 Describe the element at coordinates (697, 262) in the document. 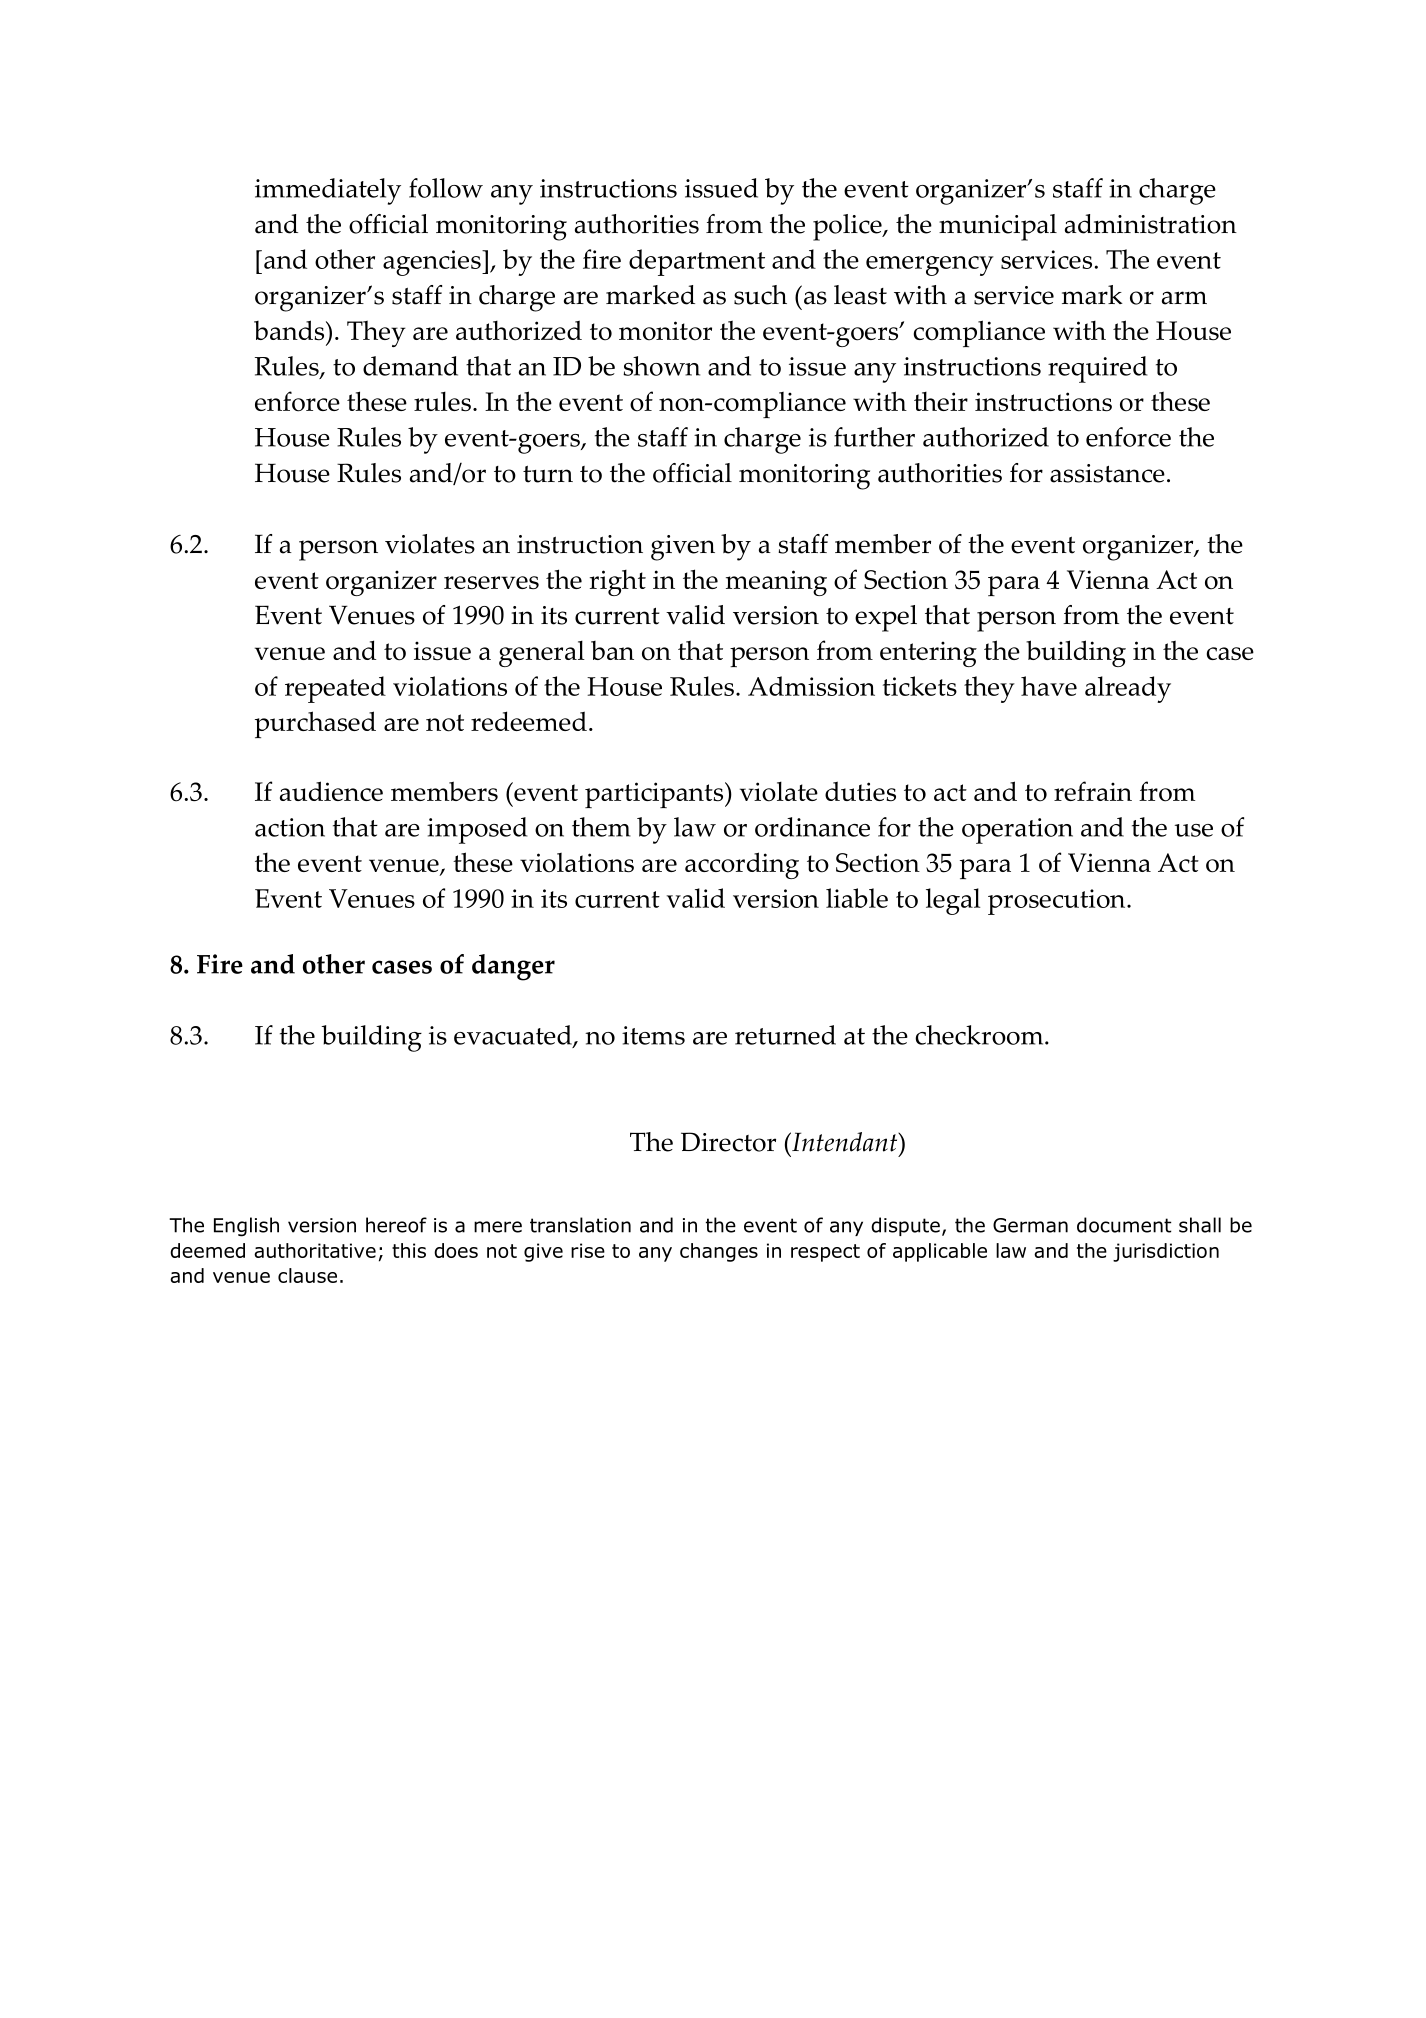

I see `department` at that location.
